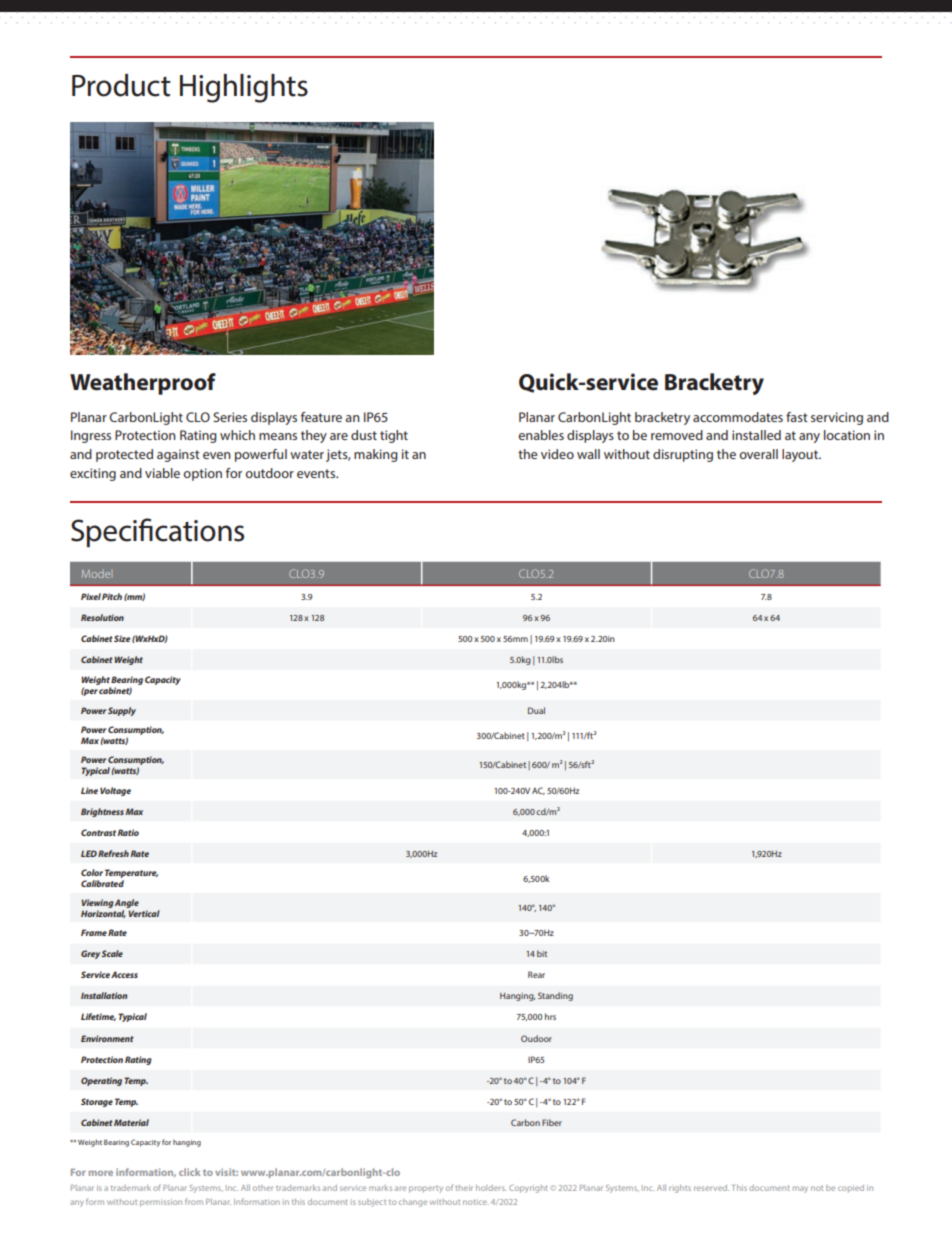 Image resolution: width=952 pixels, height=1233 pixels. What do you see at coordinates (738, 417) in the image?
I see `accommodates` at bounding box center [738, 417].
